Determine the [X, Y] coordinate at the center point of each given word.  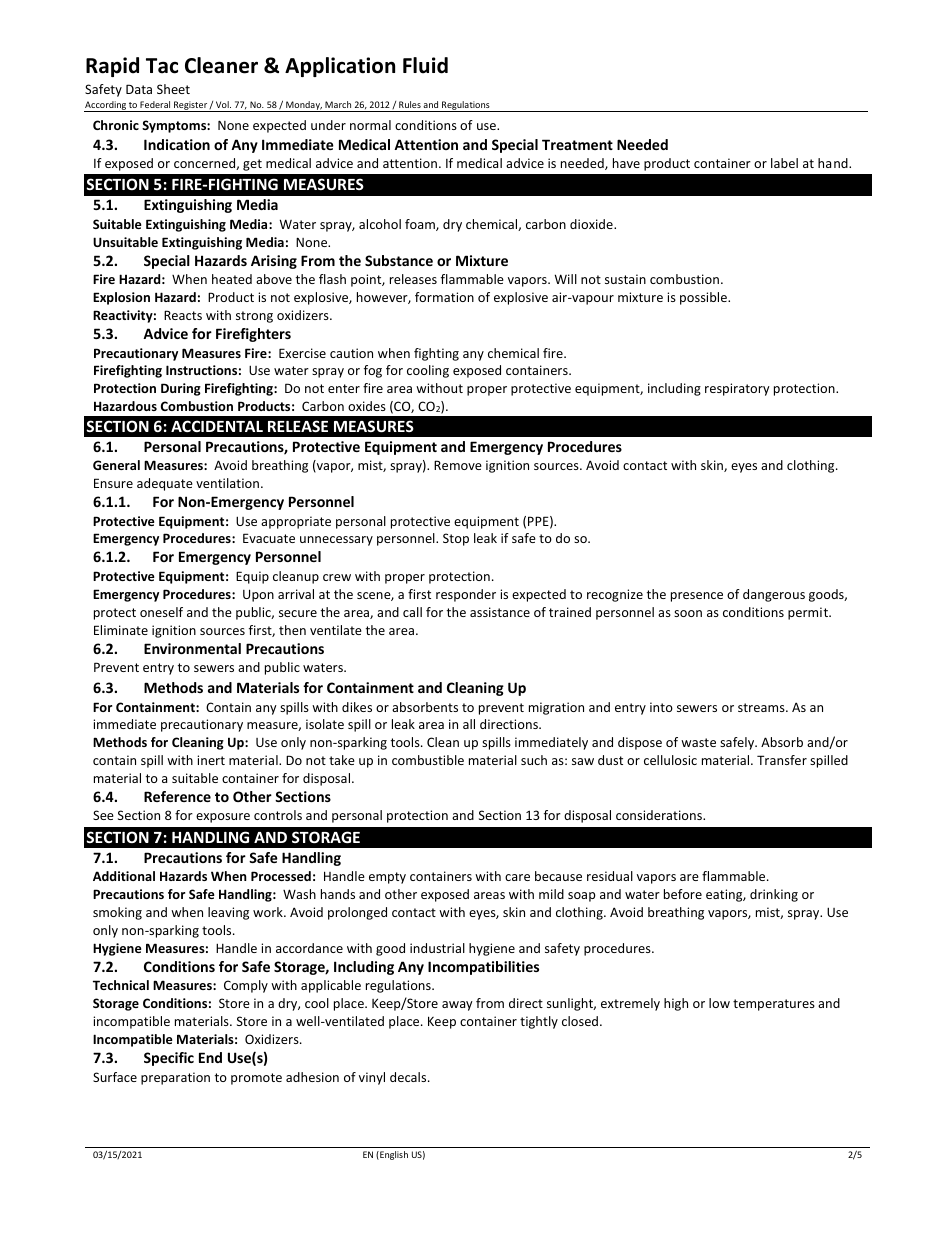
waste [698, 742]
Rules [410, 104]
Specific [169, 1059]
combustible [428, 760]
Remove [458, 465]
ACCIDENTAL [217, 426]
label [784, 163]
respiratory [737, 389]
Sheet [173, 89]
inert [211, 760]
